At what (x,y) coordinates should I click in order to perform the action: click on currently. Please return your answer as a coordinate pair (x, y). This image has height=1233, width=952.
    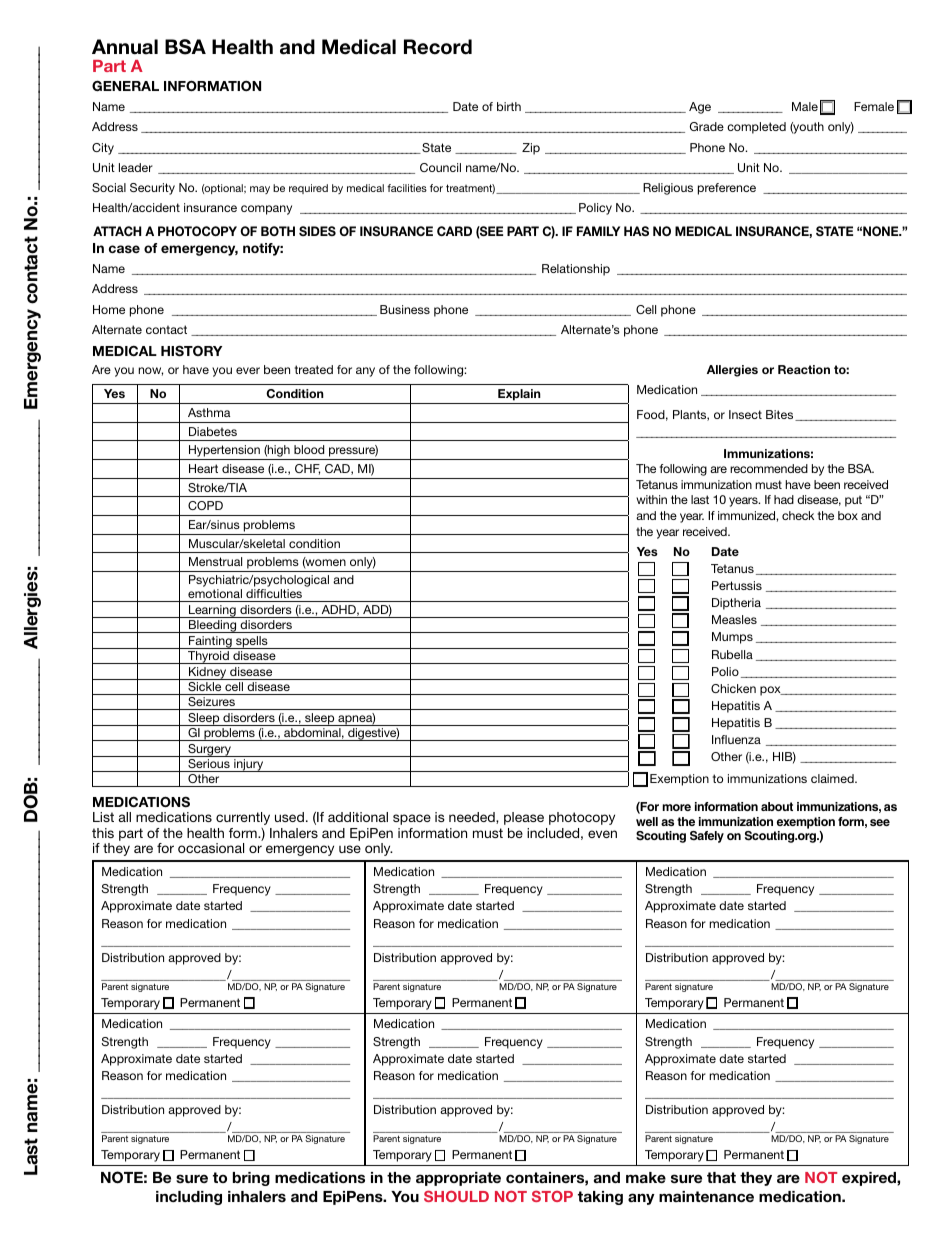
    Looking at the image, I should click on (243, 818).
